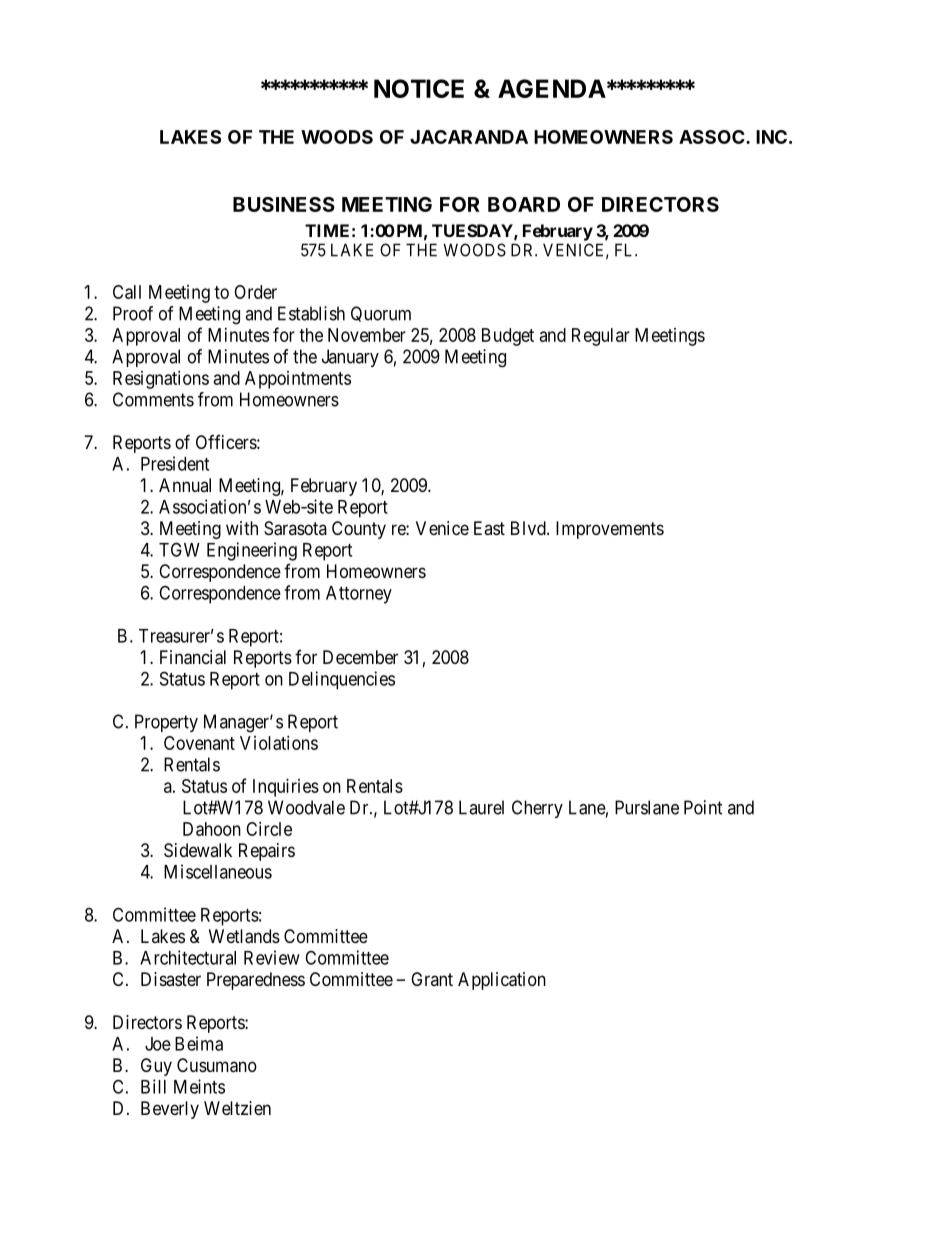 The height and width of the screenshot is (1233, 952). I want to click on East, so click(489, 528).
